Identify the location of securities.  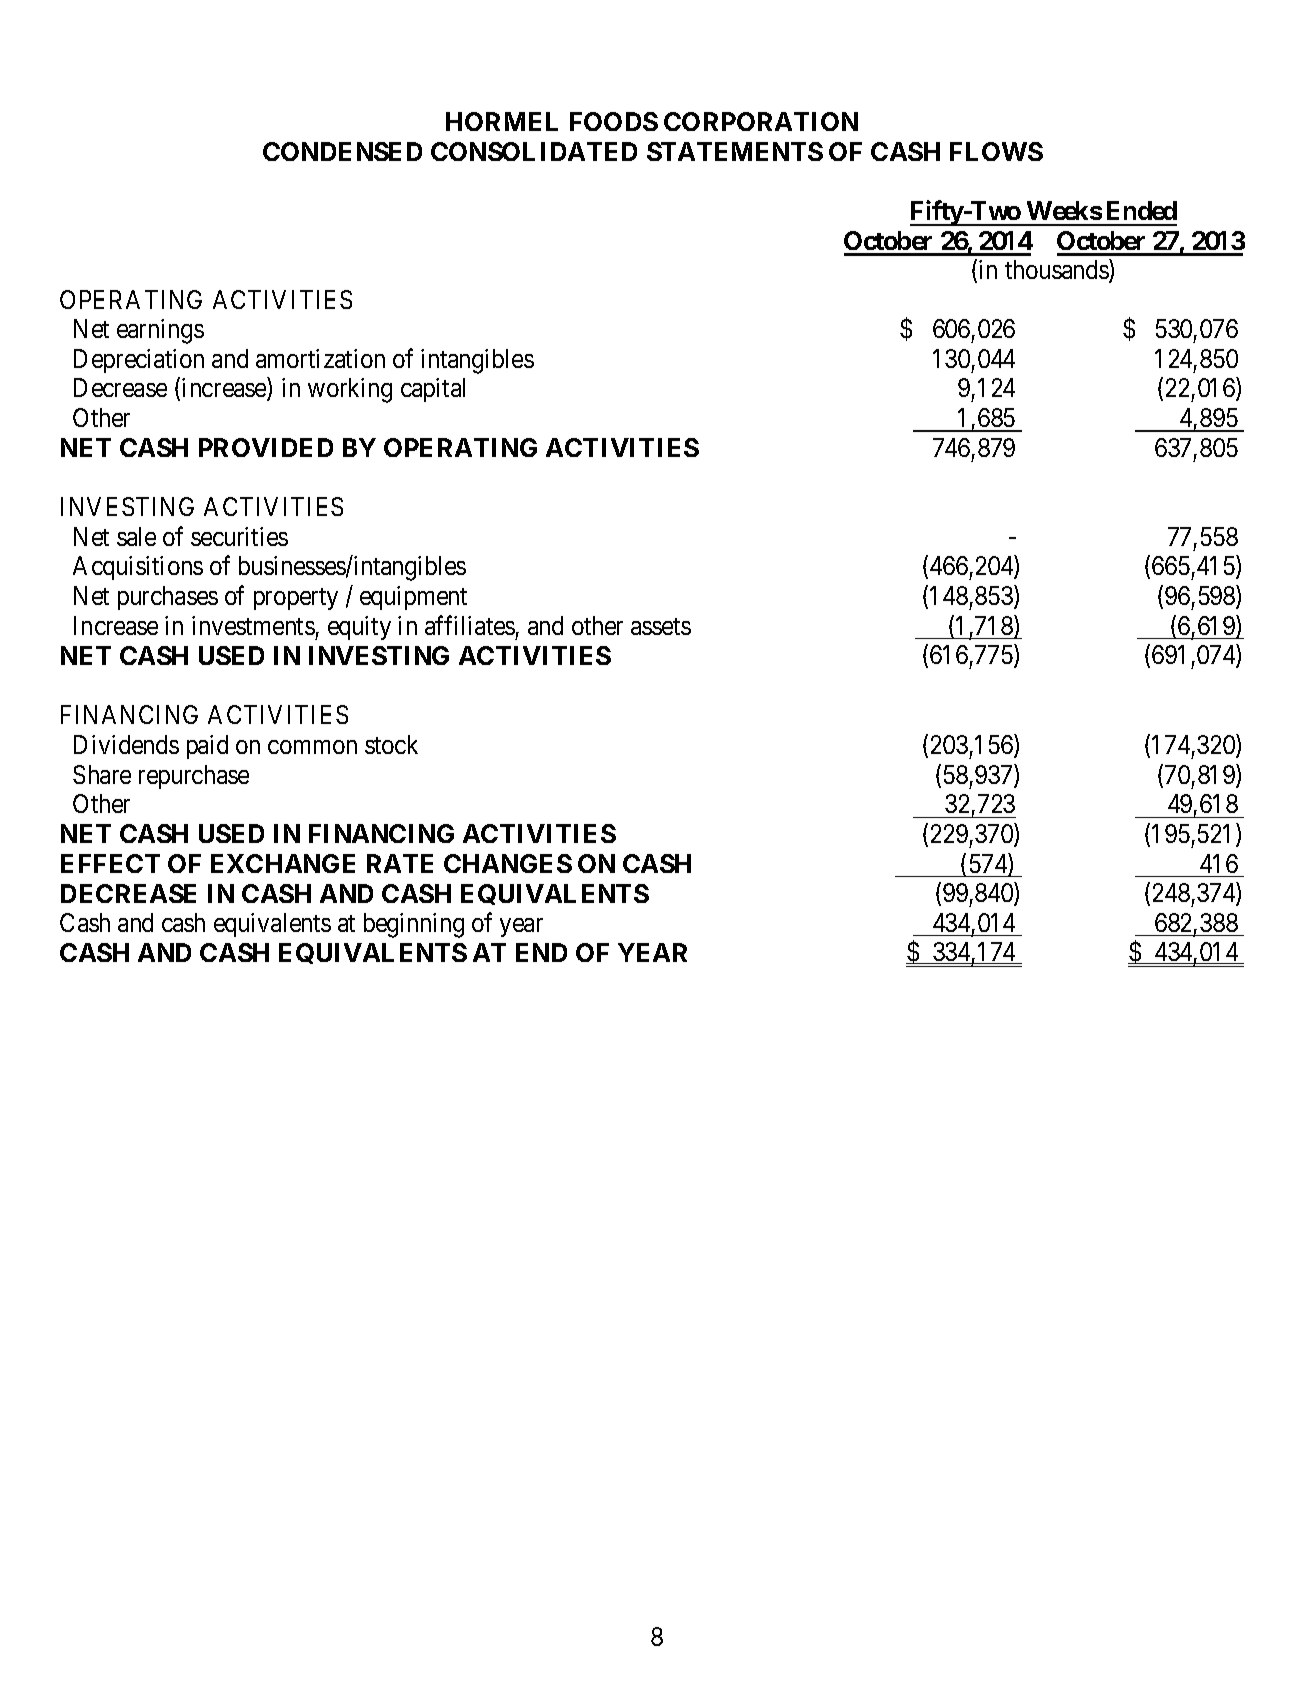
(239, 536).
